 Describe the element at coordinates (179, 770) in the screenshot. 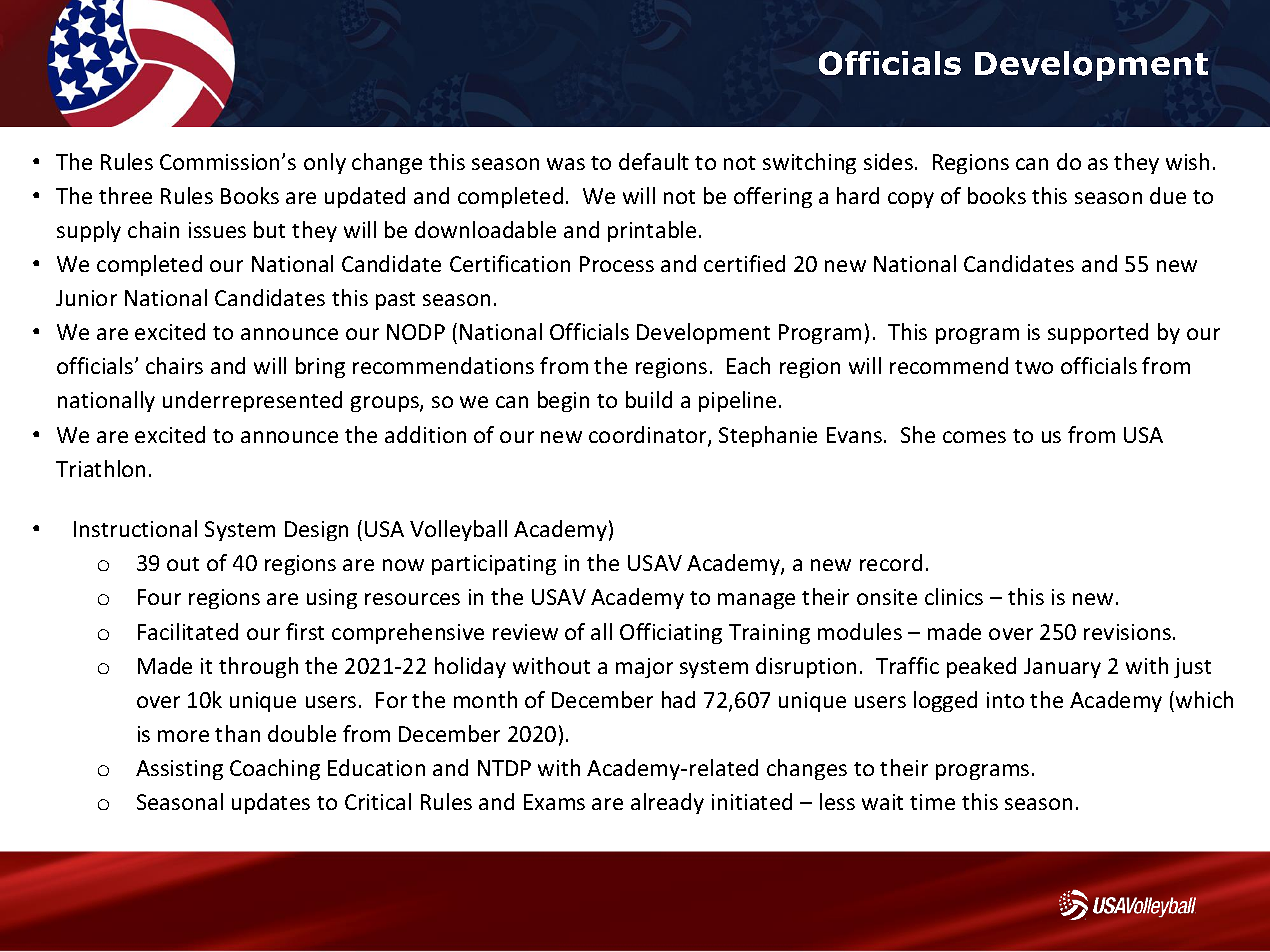

I see `Assisting` at that location.
